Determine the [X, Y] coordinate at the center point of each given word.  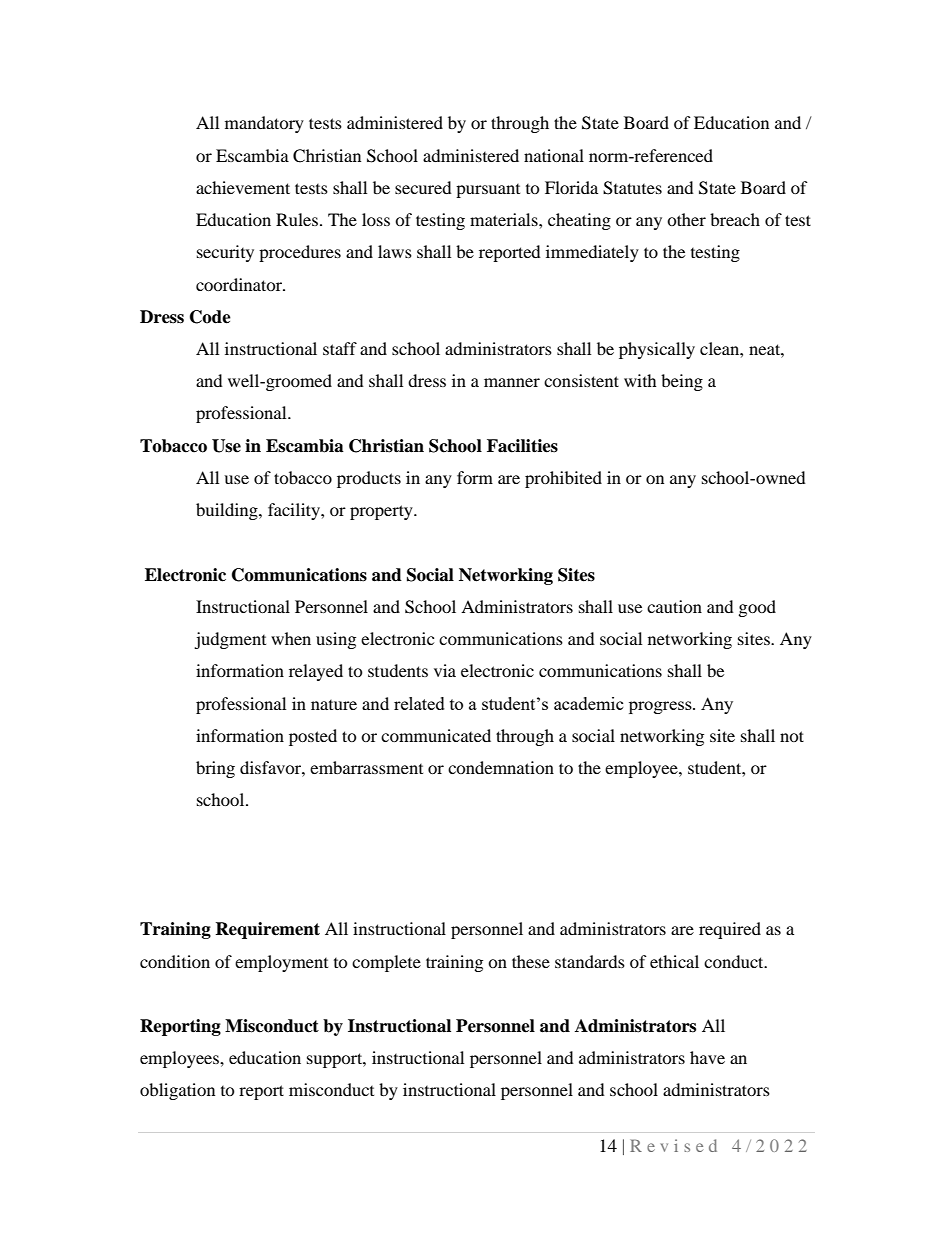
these [531, 961]
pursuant [488, 191]
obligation [177, 1091]
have [707, 1057]
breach [735, 219]
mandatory [264, 124]
